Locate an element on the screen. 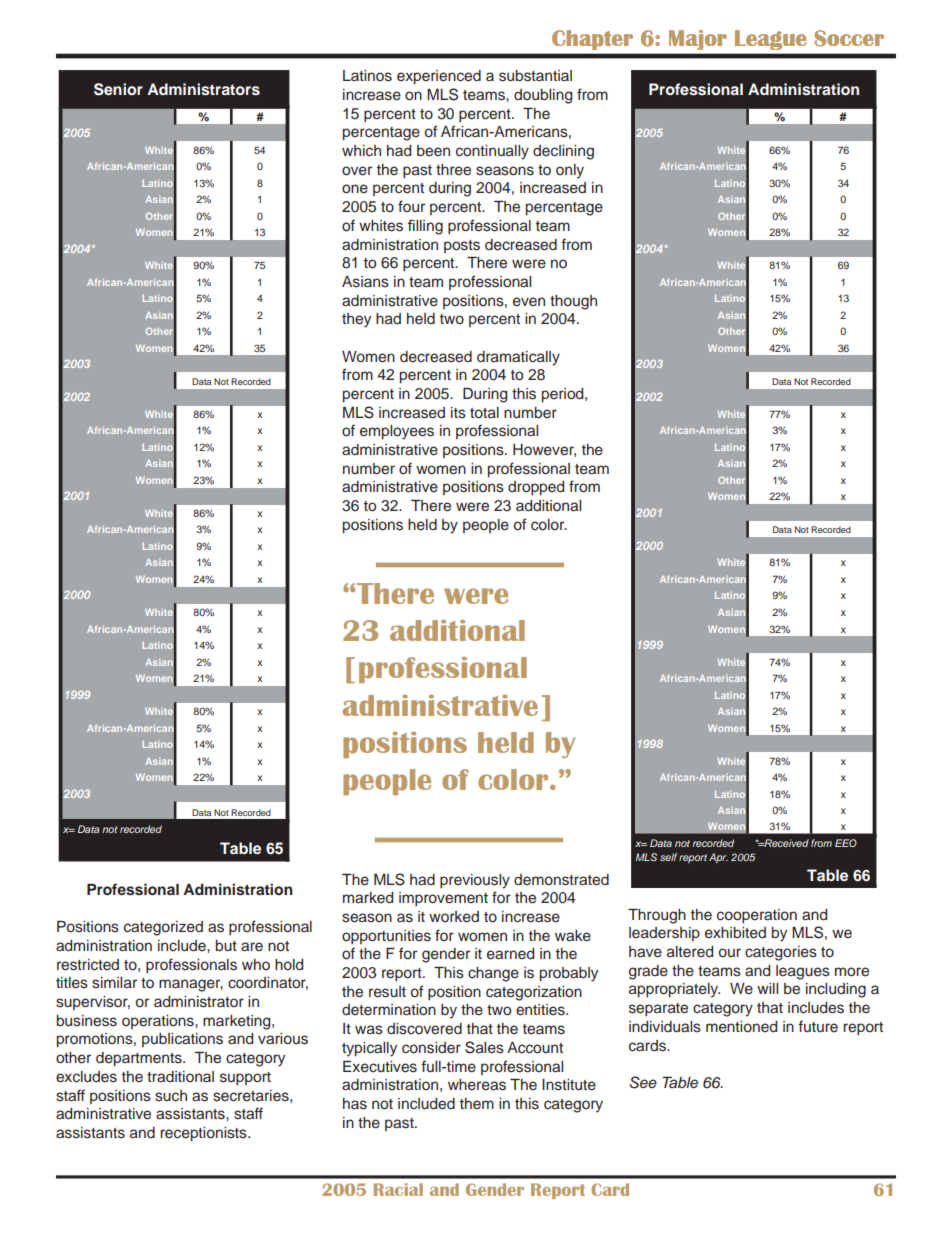 The width and height of the screenshot is (952, 1233). Senior is located at coordinates (118, 89).
